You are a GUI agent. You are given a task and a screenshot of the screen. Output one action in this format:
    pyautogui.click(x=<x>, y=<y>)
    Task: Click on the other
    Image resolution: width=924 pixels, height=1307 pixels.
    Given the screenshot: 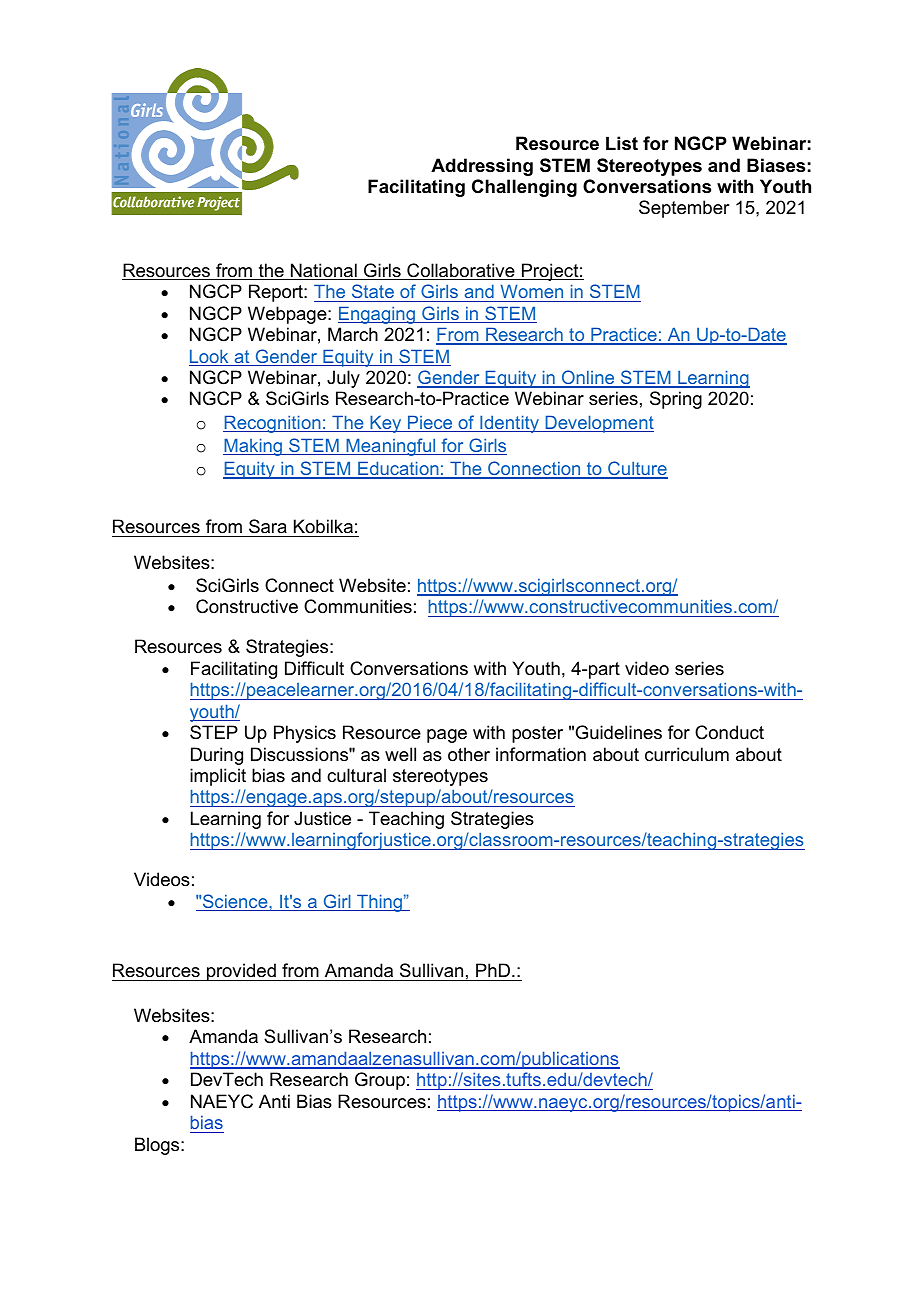 What is the action you would take?
    pyautogui.click(x=469, y=754)
